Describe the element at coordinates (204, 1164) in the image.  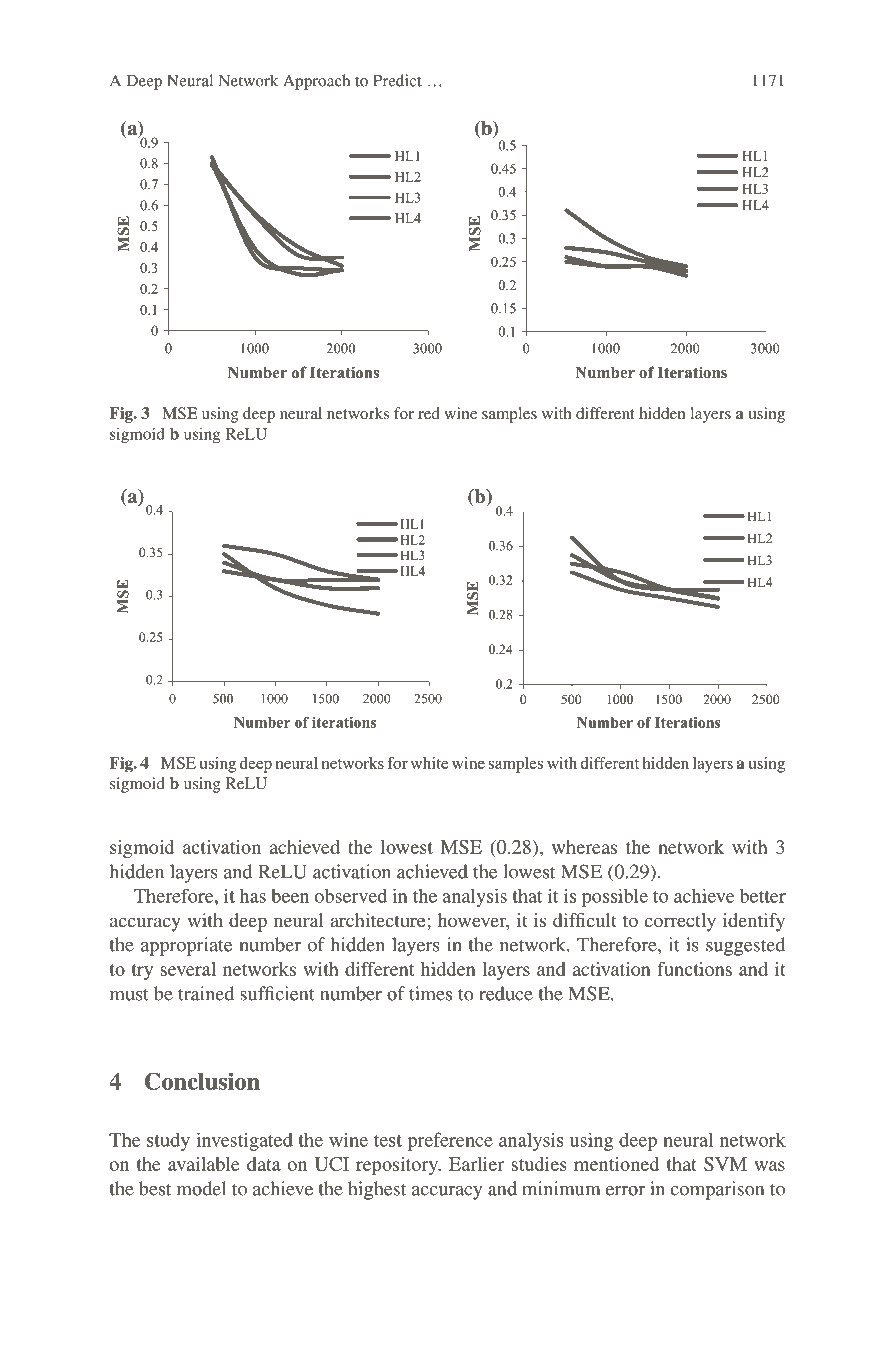
I see `available` at that location.
